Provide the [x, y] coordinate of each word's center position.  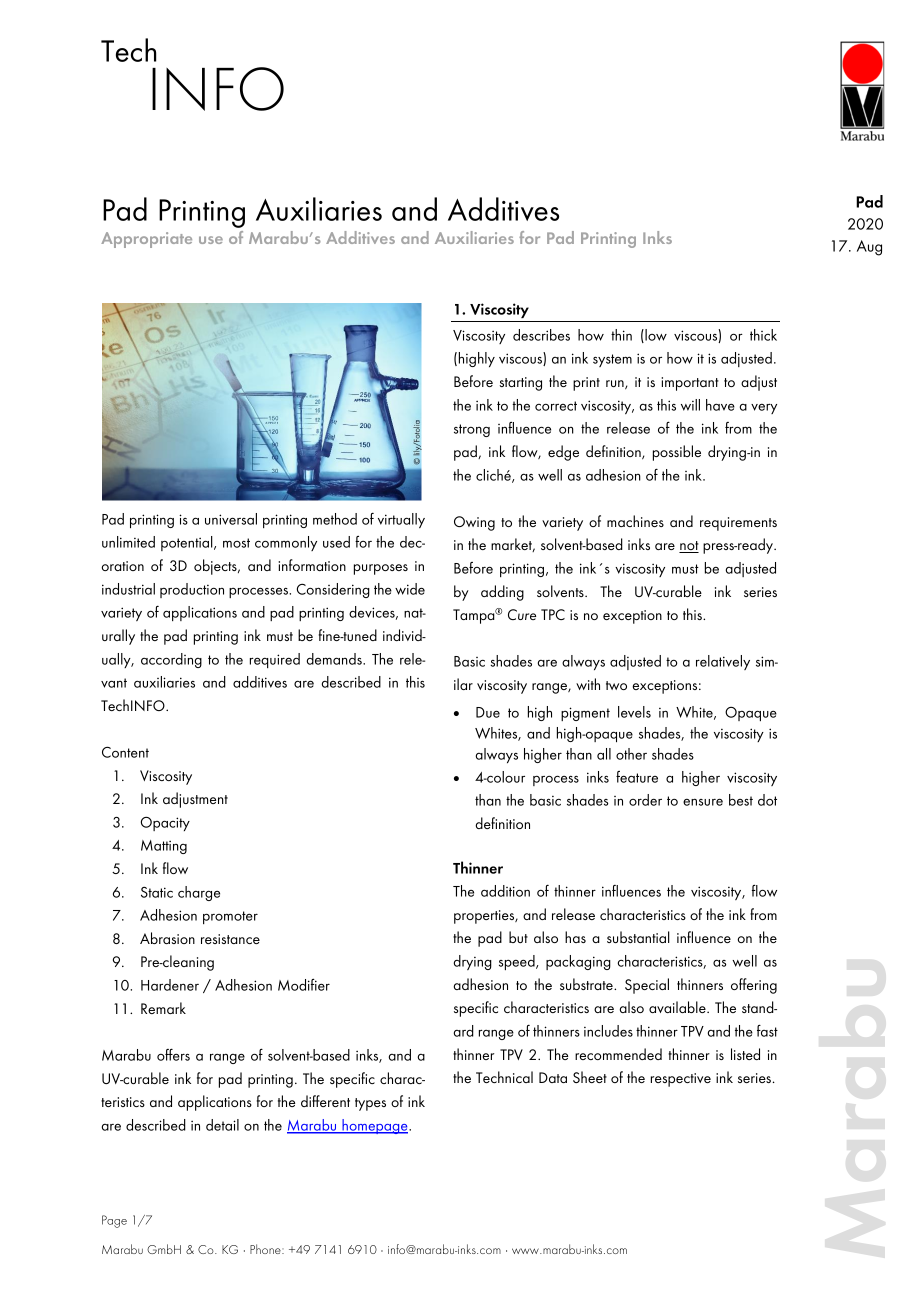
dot [767, 800]
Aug [869, 248]
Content [125, 752]
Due [488, 712]
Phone [266, 1249]
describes [541, 335]
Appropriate [146, 240]
